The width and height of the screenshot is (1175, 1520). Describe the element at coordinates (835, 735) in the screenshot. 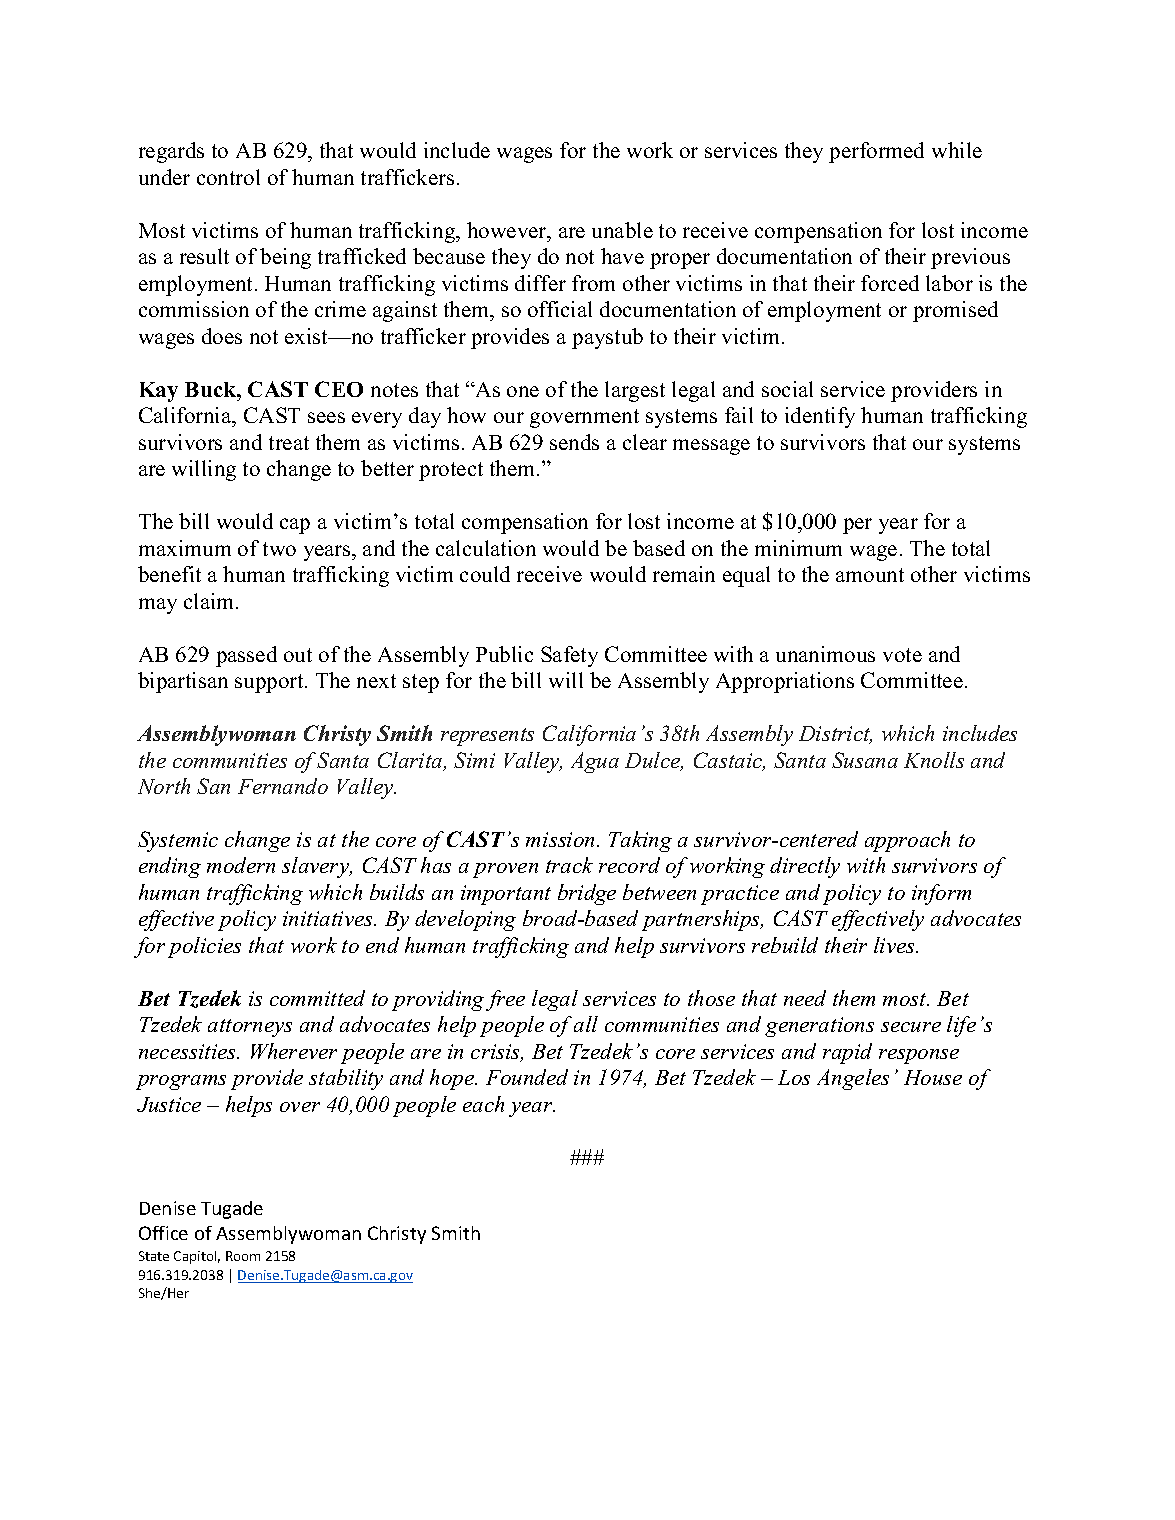

I see `District` at that location.
